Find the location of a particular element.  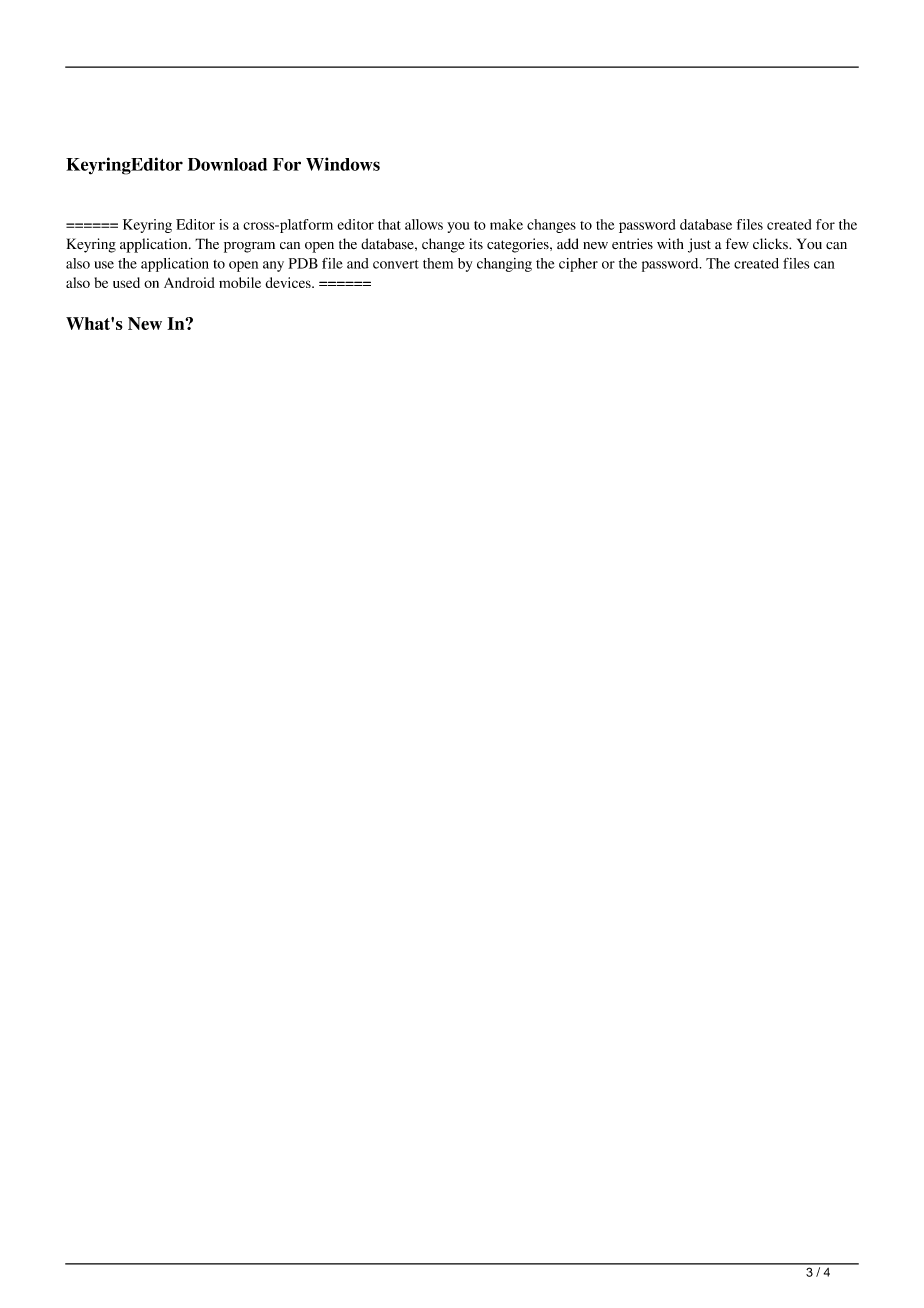

Download is located at coordinates (227, 164).
